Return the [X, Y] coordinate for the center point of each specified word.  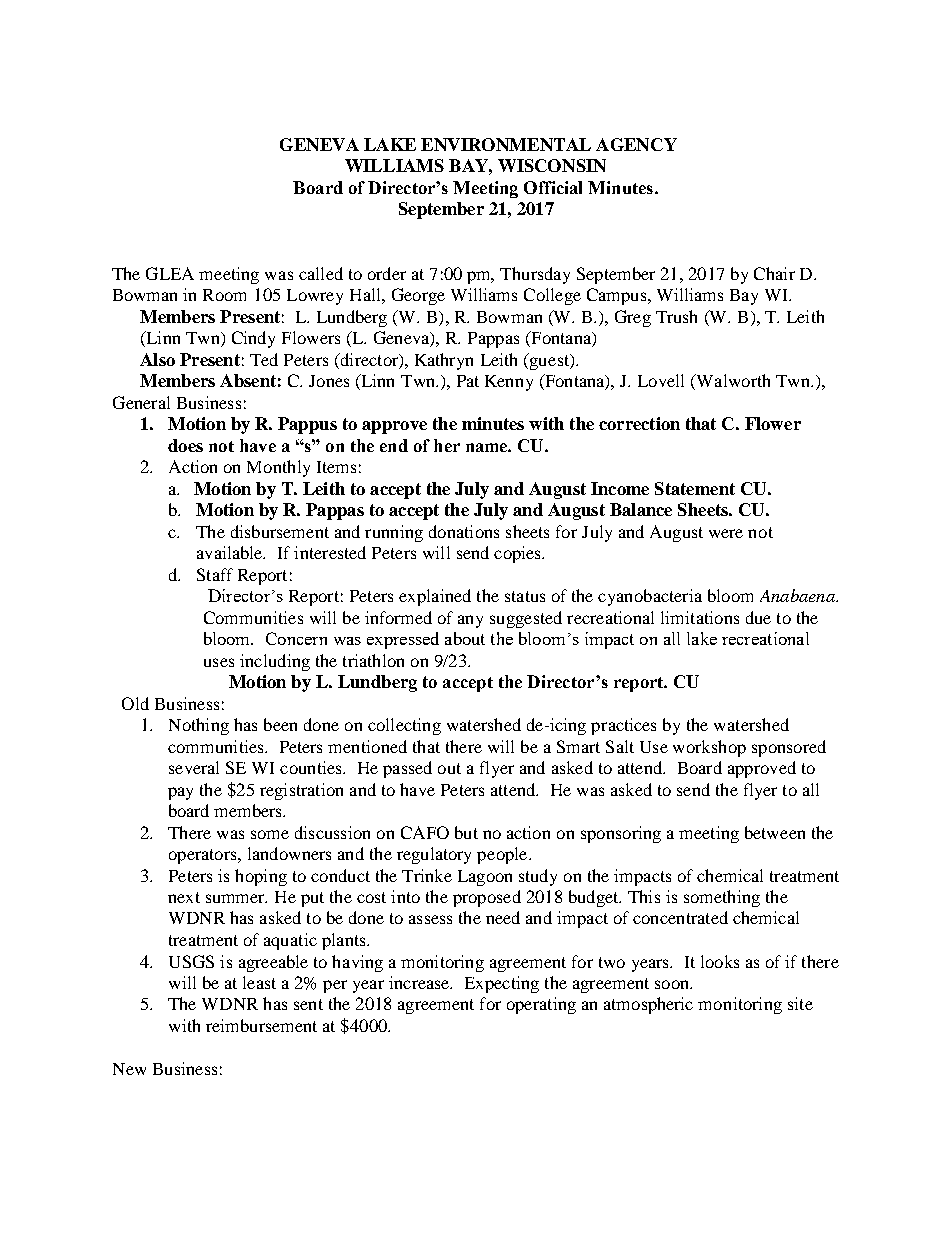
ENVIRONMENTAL [506, 144]
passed [407, 769]
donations [464, 531]
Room [224, 295]
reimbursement [261, 1025]
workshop [709, 748]
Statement [695, 488]
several [194, 767]
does [185, 445]
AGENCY [636, 144]
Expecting [502, 984]
